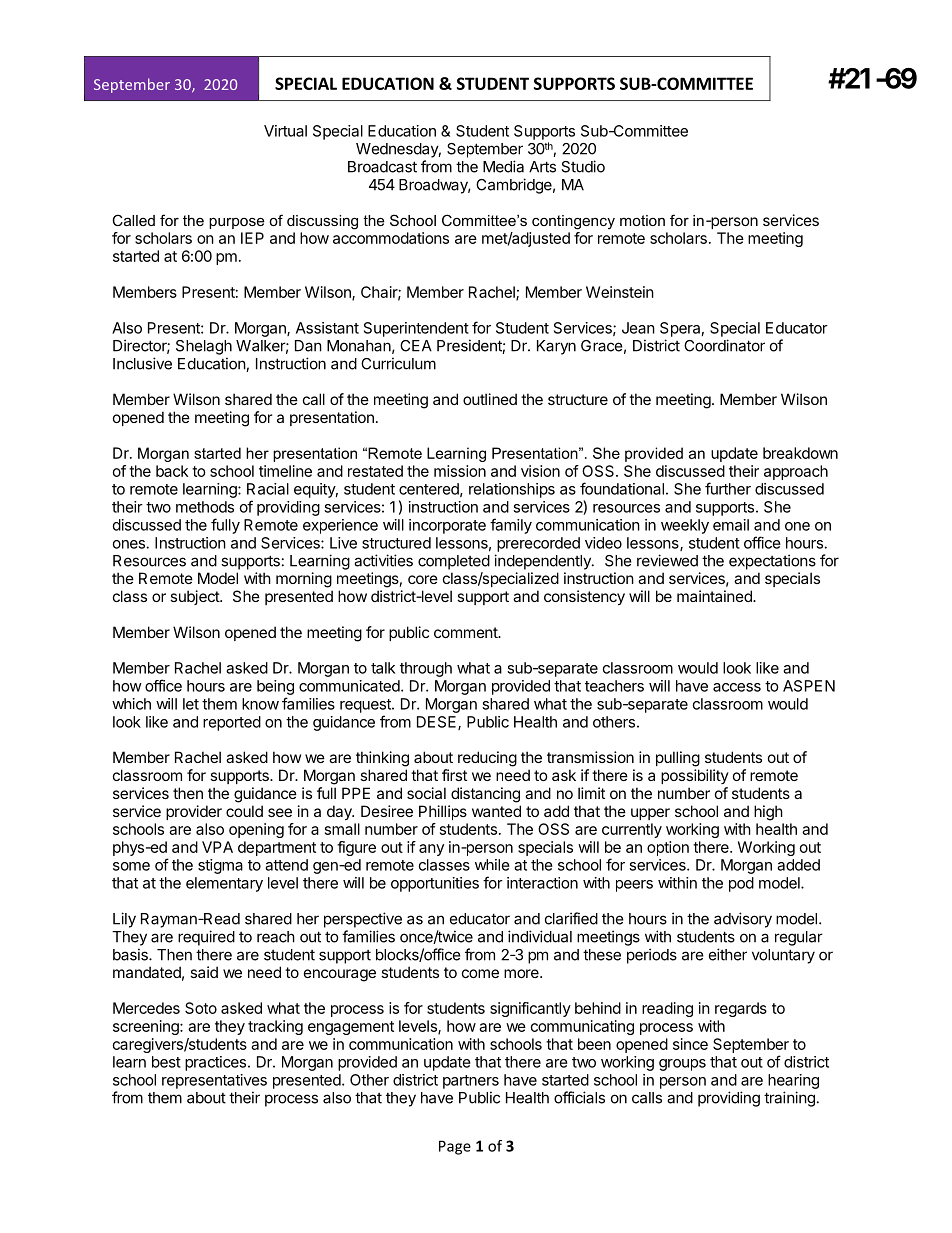  What do you see at coordinates (789, 1099) in the image?
I see `training` at bounding box center [789, 1099].
